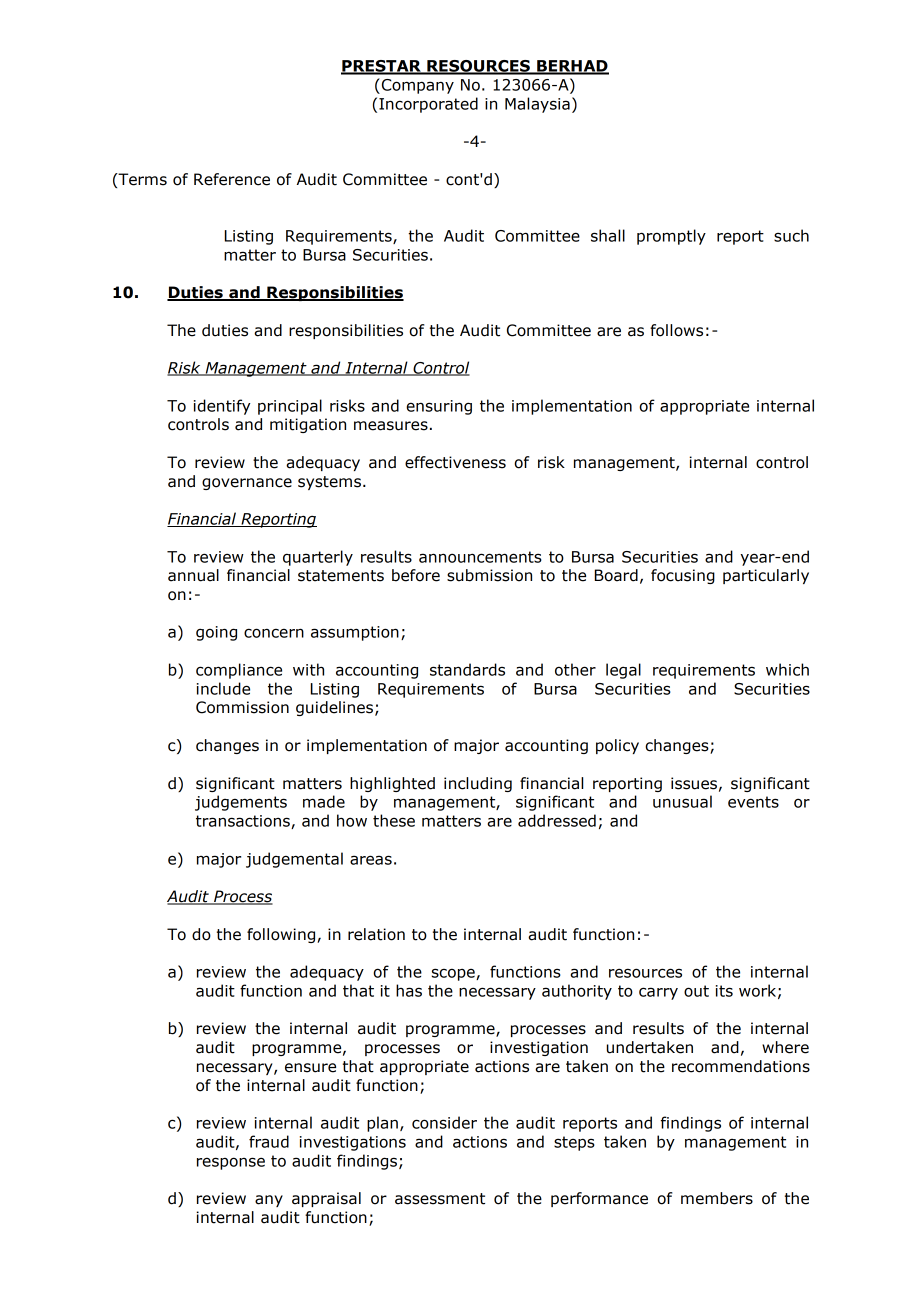 The height and width of the screenshot is (1307, 924). I want to click on Reference, so click(232, 179).
